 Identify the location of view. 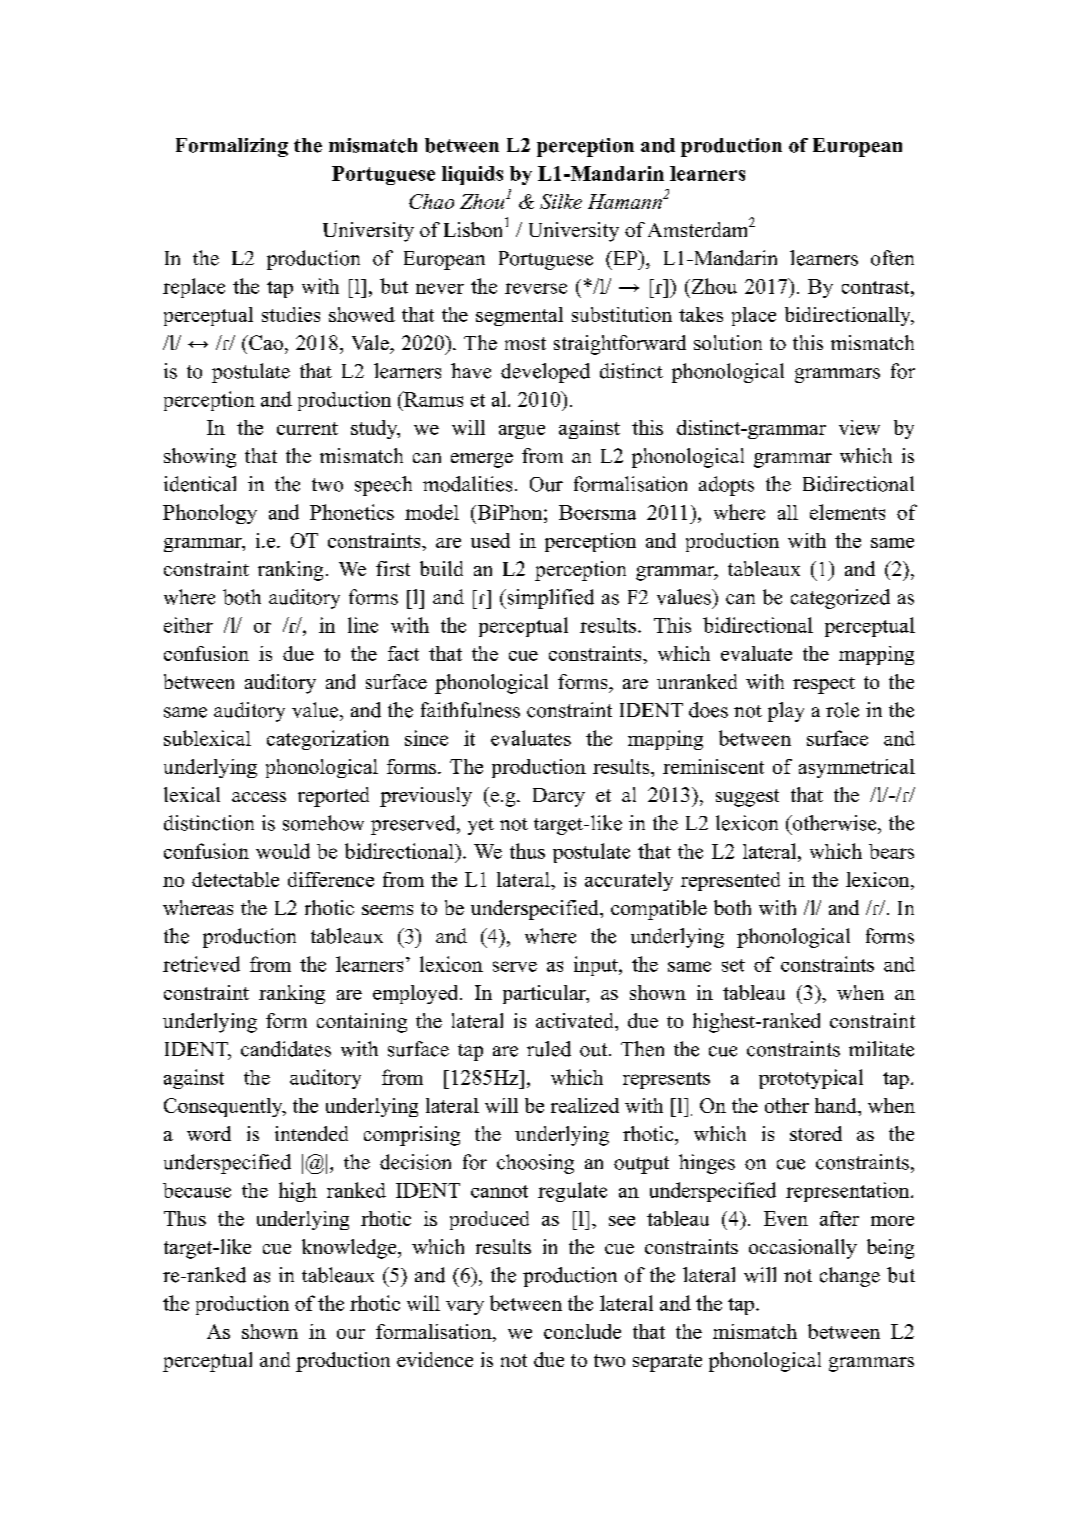
(859, 427).
